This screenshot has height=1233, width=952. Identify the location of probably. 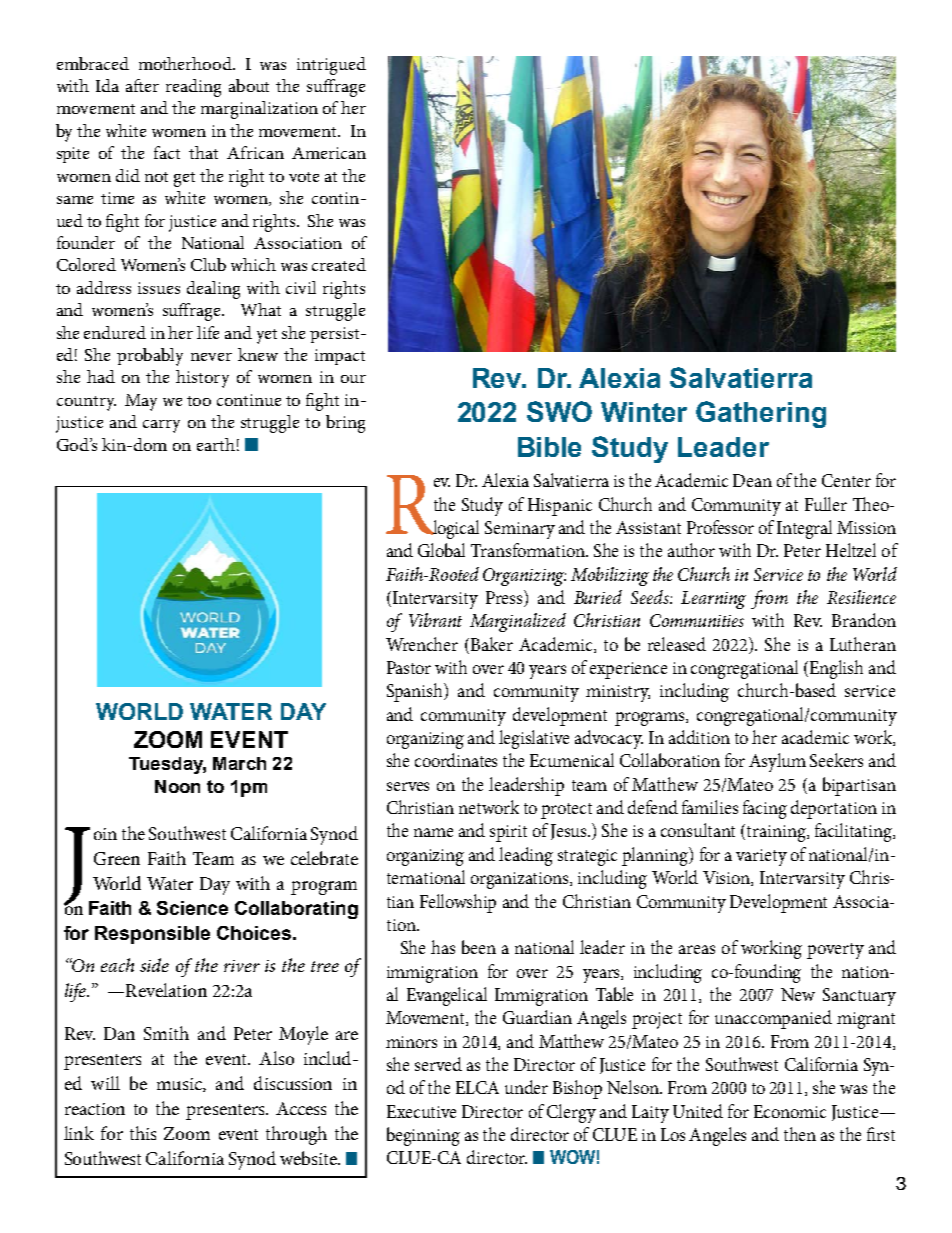
(150, 357).
